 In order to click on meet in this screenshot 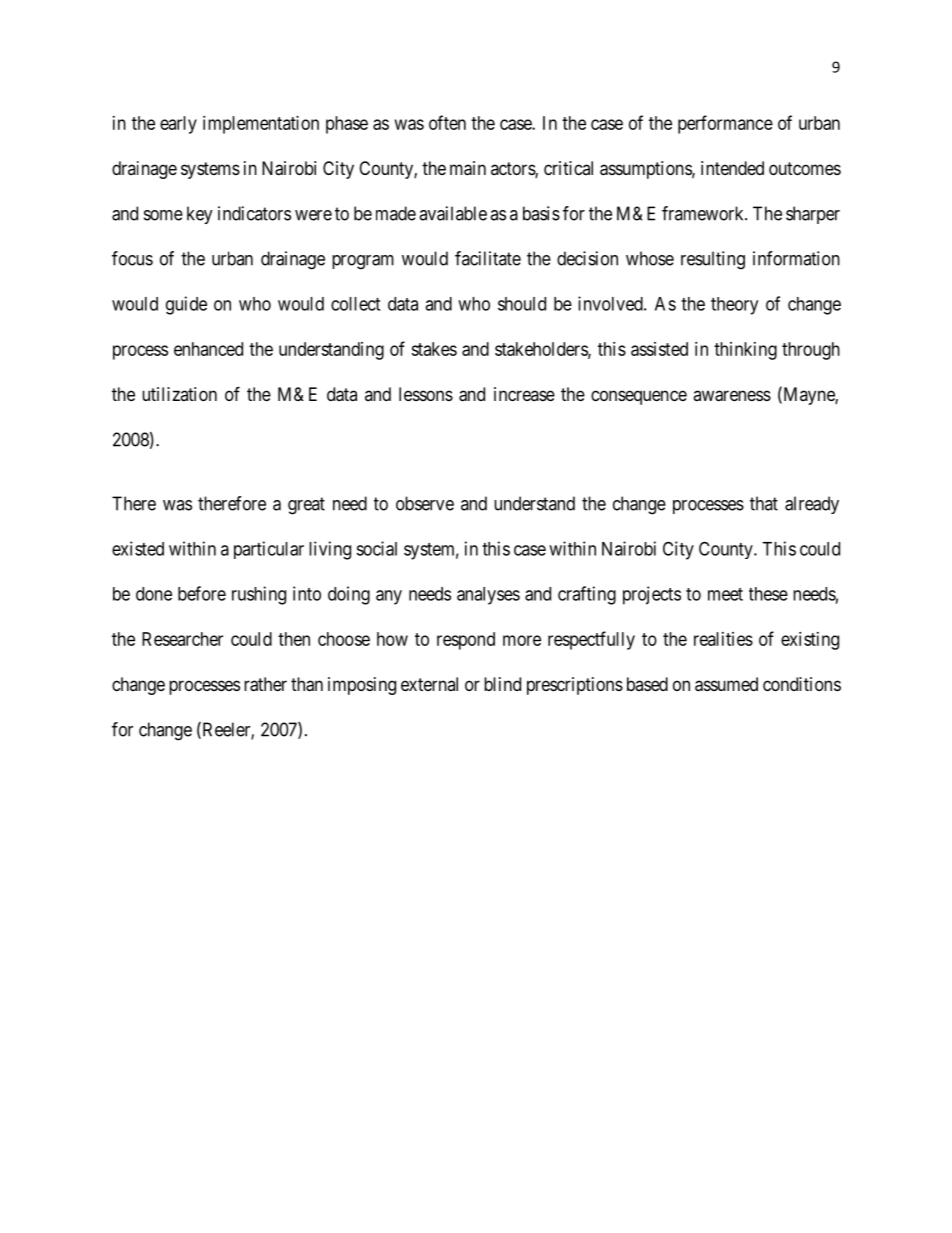, I will do `click(725, 594)`.
